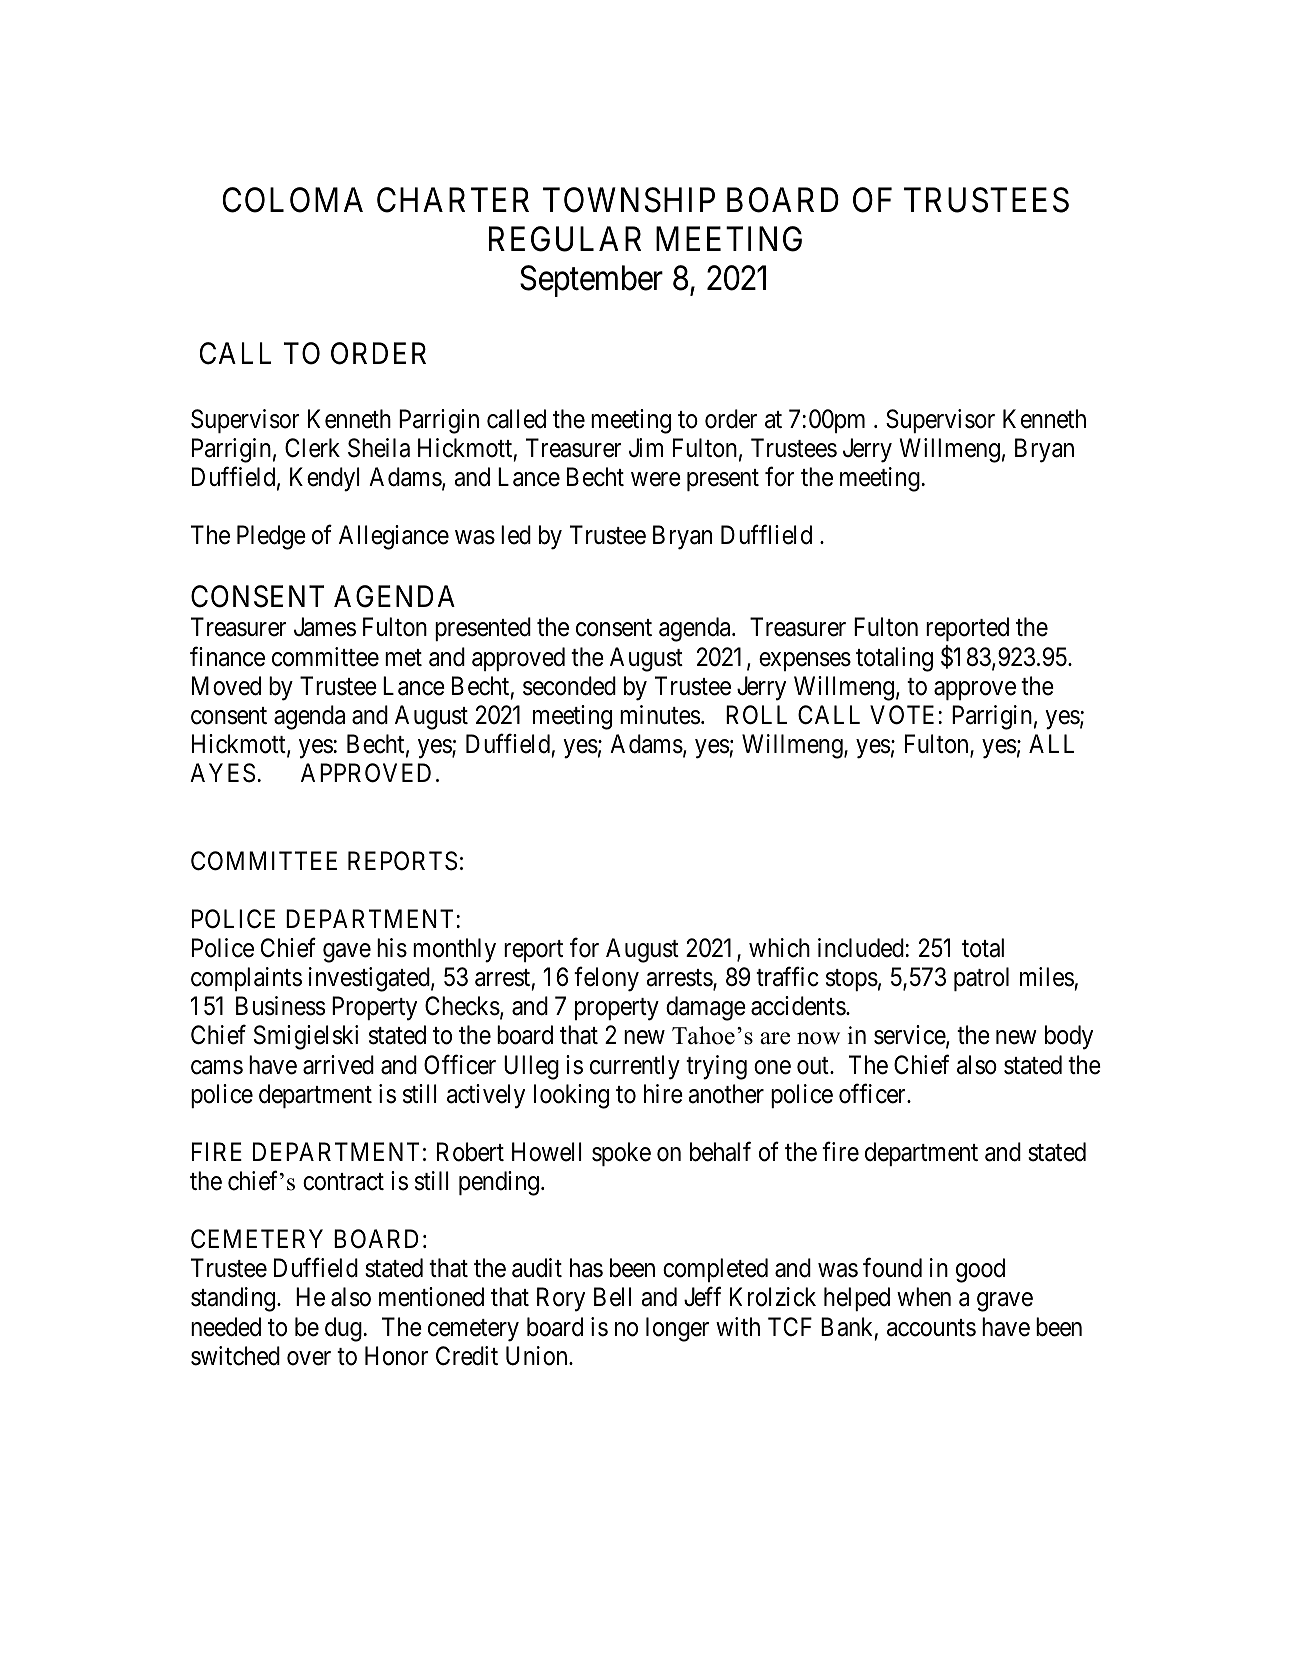  I want to click on patrol, so click(981, 979).
